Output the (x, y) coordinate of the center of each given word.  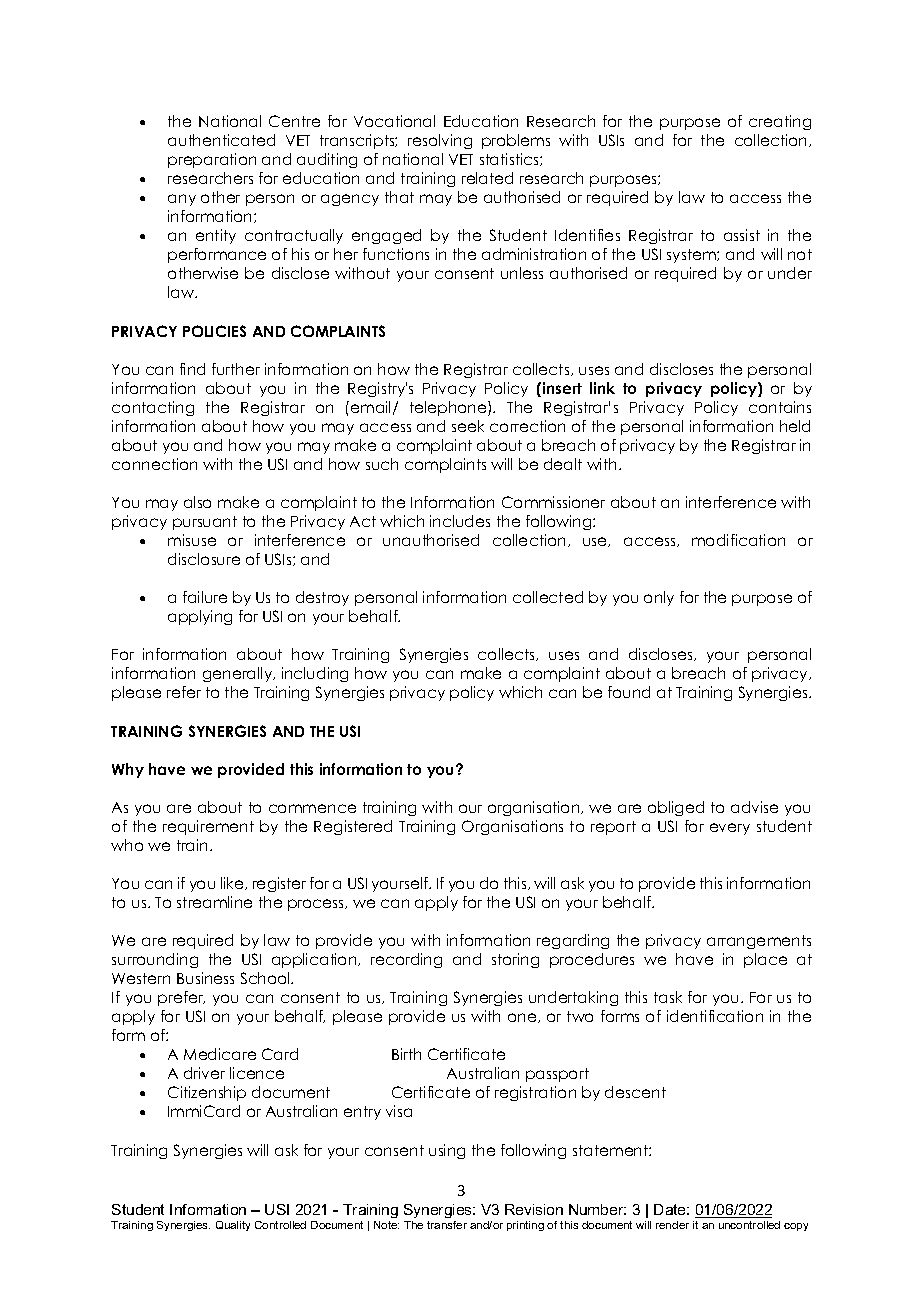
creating (780, 122)
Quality (233, 1226)
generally (239, 674)
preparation (212, 160)
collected (548, 597)
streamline (214, 902)
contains (780, 407)
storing (515, 960)
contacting (153, 408)
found (629, 692)
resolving (440, 141)
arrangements (759, 942)
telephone (449, 408)
